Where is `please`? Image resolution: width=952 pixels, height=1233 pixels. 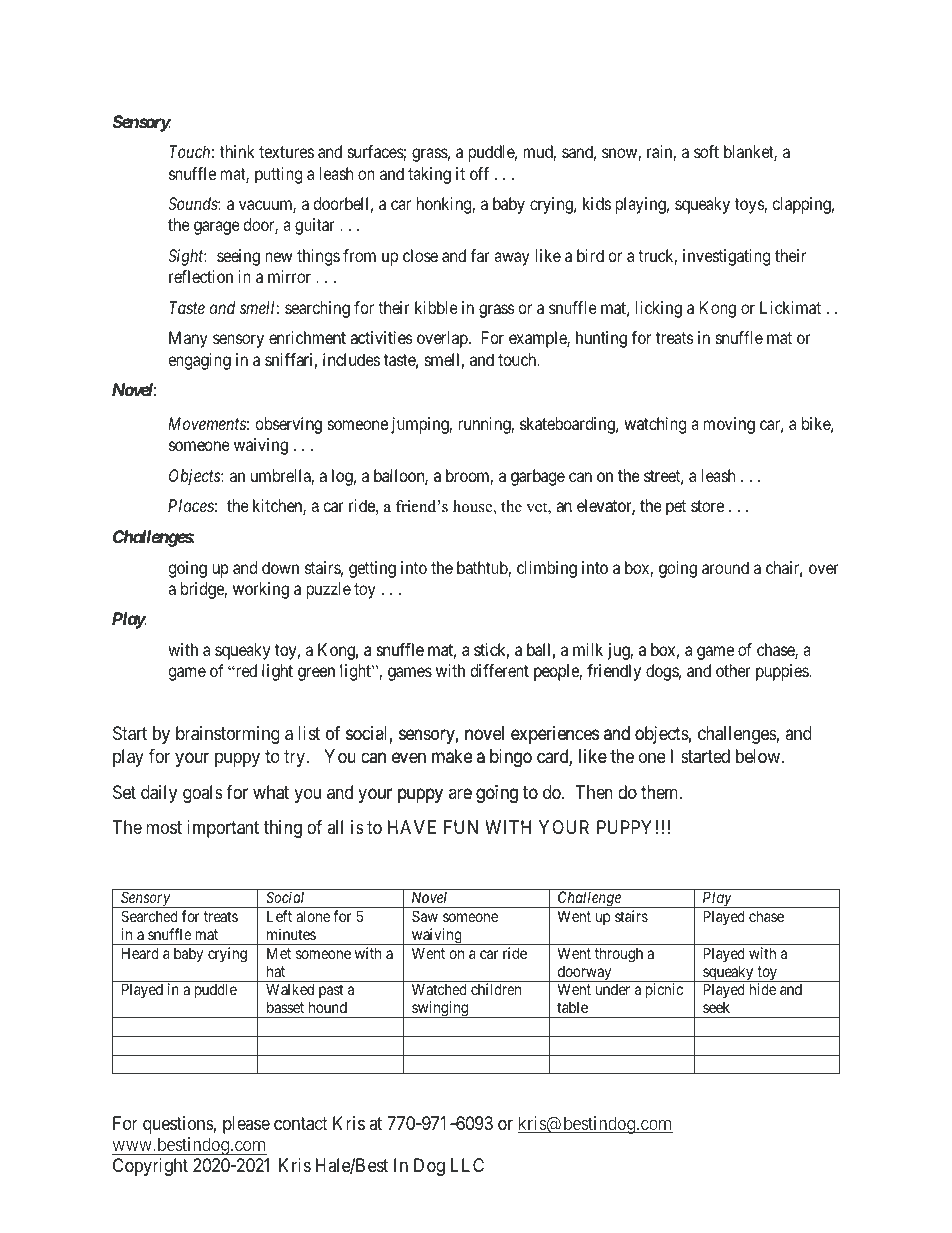
please is located at coordinates (246, 1125).
